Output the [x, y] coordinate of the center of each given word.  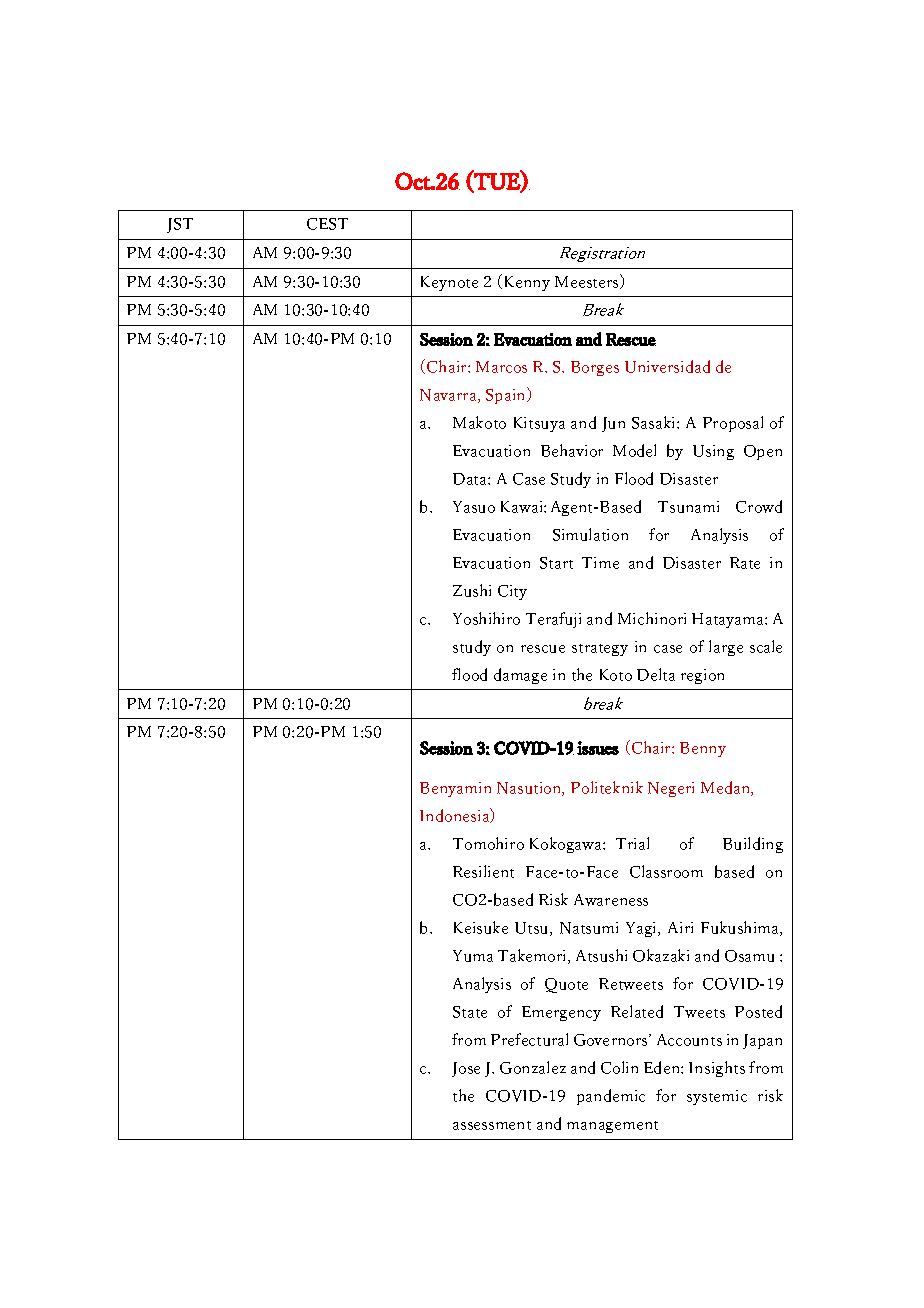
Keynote [449, 283]
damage [520, 676]
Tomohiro [488, 843]
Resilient [483, 871]
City [512, 592]
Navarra [449, 396]
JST [180, 225]
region [702, 676]
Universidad [667, 366]
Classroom [666, 871]
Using [713, 452]
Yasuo [474, 507]
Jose [466, 1069]
